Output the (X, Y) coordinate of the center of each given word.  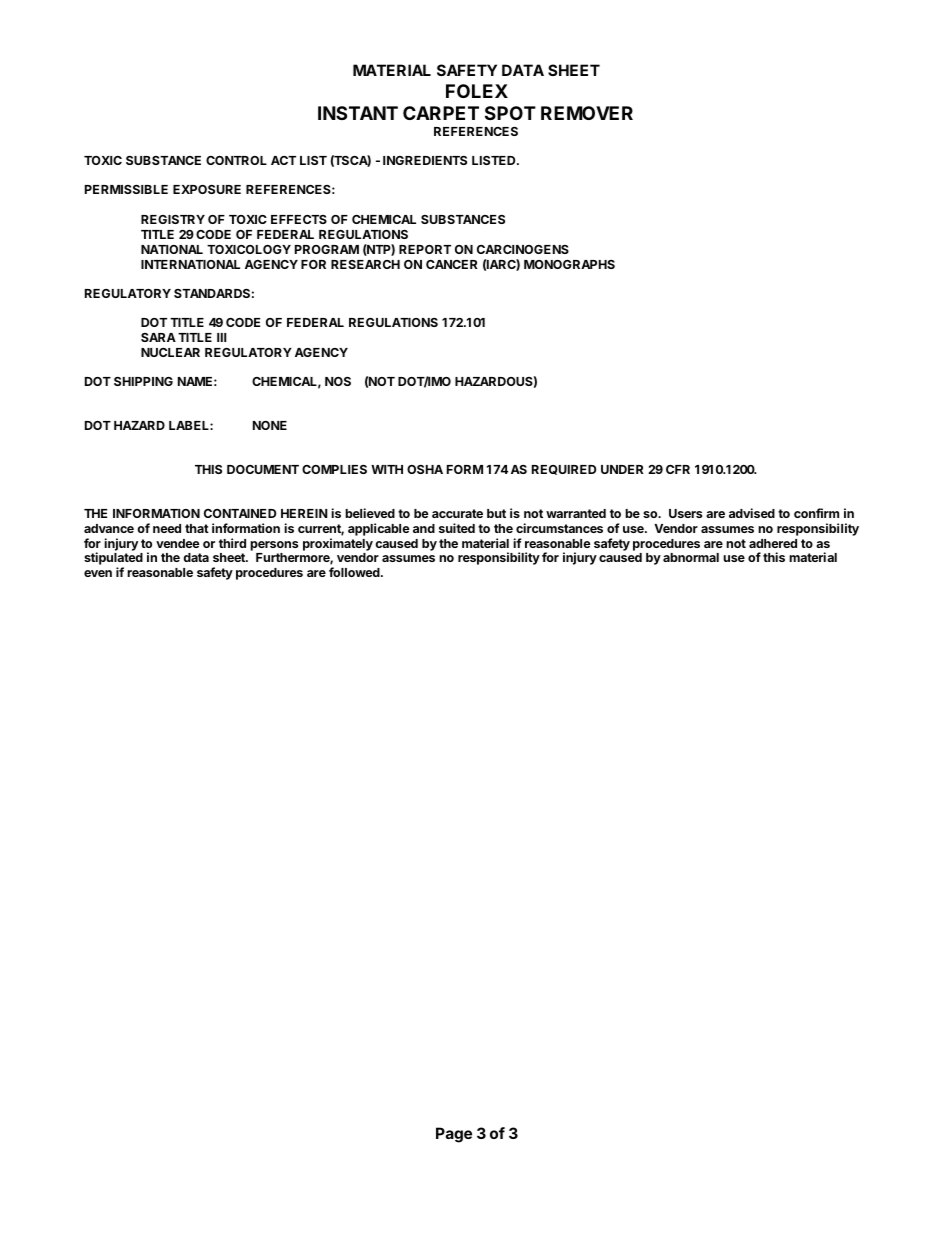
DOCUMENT (263, 469)
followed (355, 572)
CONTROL (236, 160)
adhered (773, 543)
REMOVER (587, 113)
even (98, 573)
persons (274, 546)
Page (454, 1135)
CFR (678, 469)
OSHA (425, 469)
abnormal (691, 557)
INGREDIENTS (425, 160)
